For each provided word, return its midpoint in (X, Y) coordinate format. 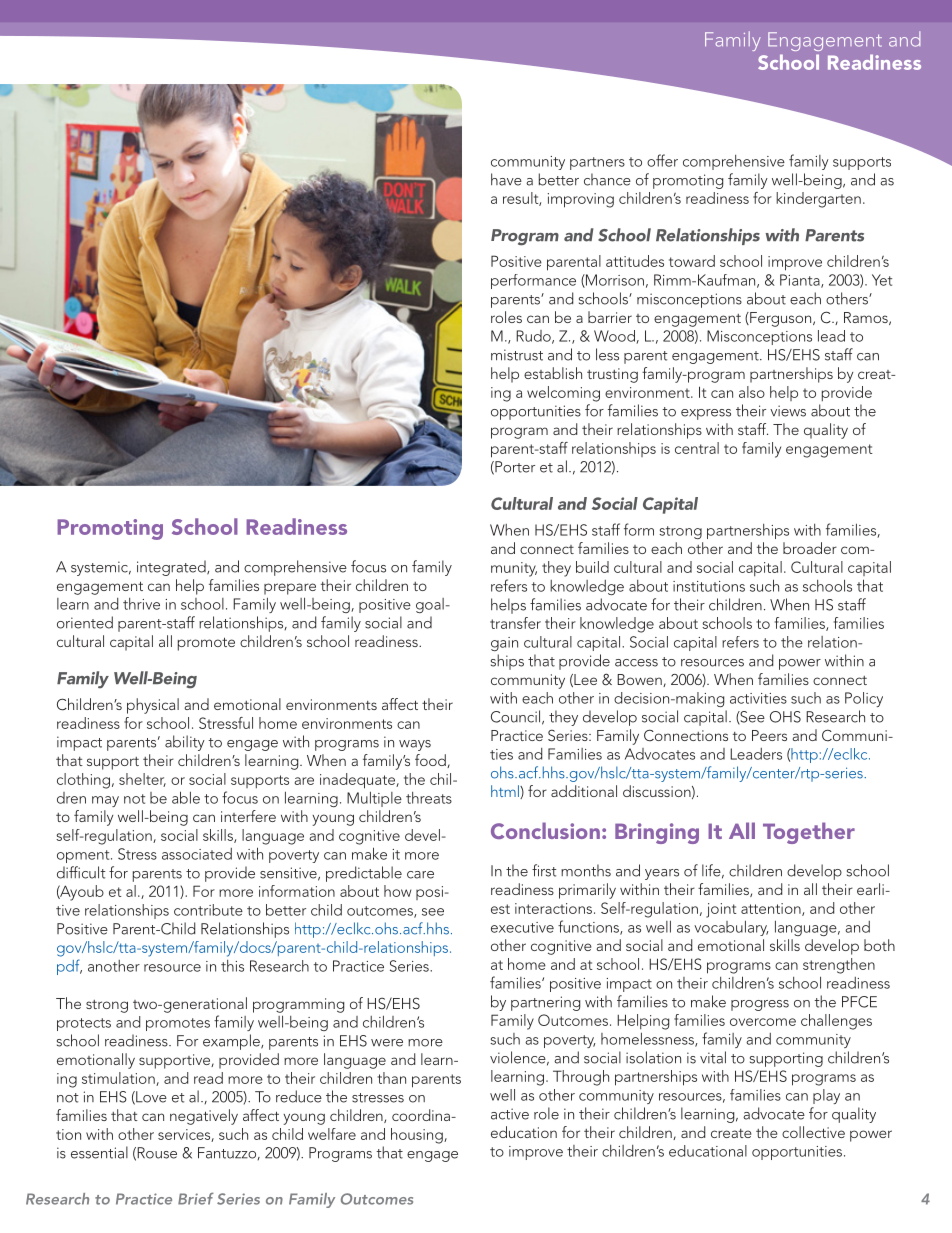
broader (810, 548)
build (592, 567)
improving (581, 200)
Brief (196, 1198)
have (506, 179)
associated (197, 854)
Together (809, 833)
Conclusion (545, 830)
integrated (172, 568)
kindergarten (818, 200)
